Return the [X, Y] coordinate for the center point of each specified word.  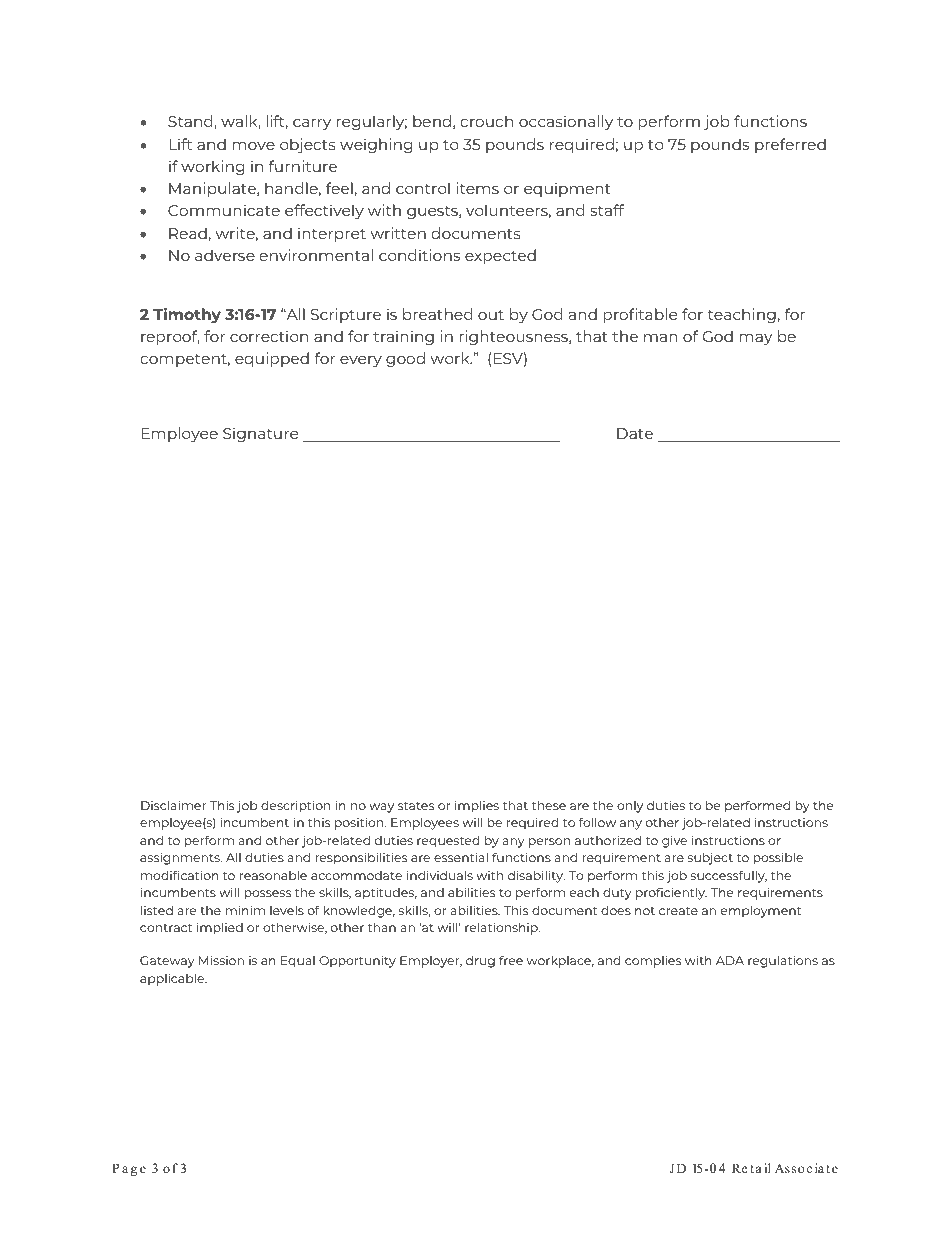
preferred [790, 145]
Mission [221, 960]
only [630, 807]
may [755, 339]
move [253, 146]
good [405, 359]
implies [477, 806]
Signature [260, 434]
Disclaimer [173, 805]
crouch [486, 121]
